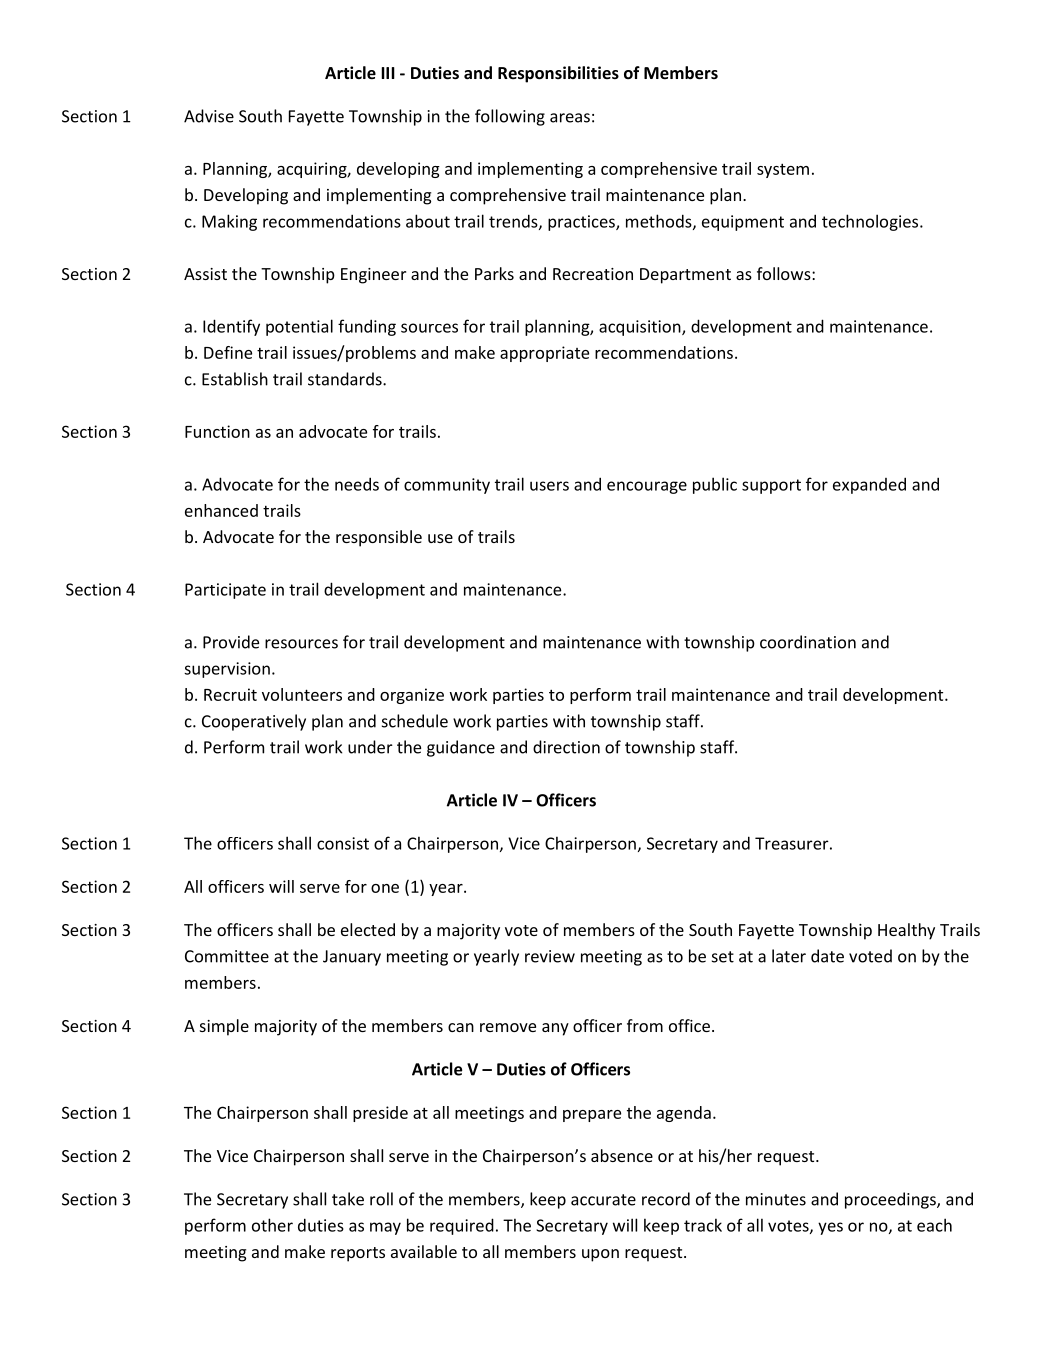  What do you see at coordinates (783, 170) in the document?
I see `system` at bounding box center [783, 170].
